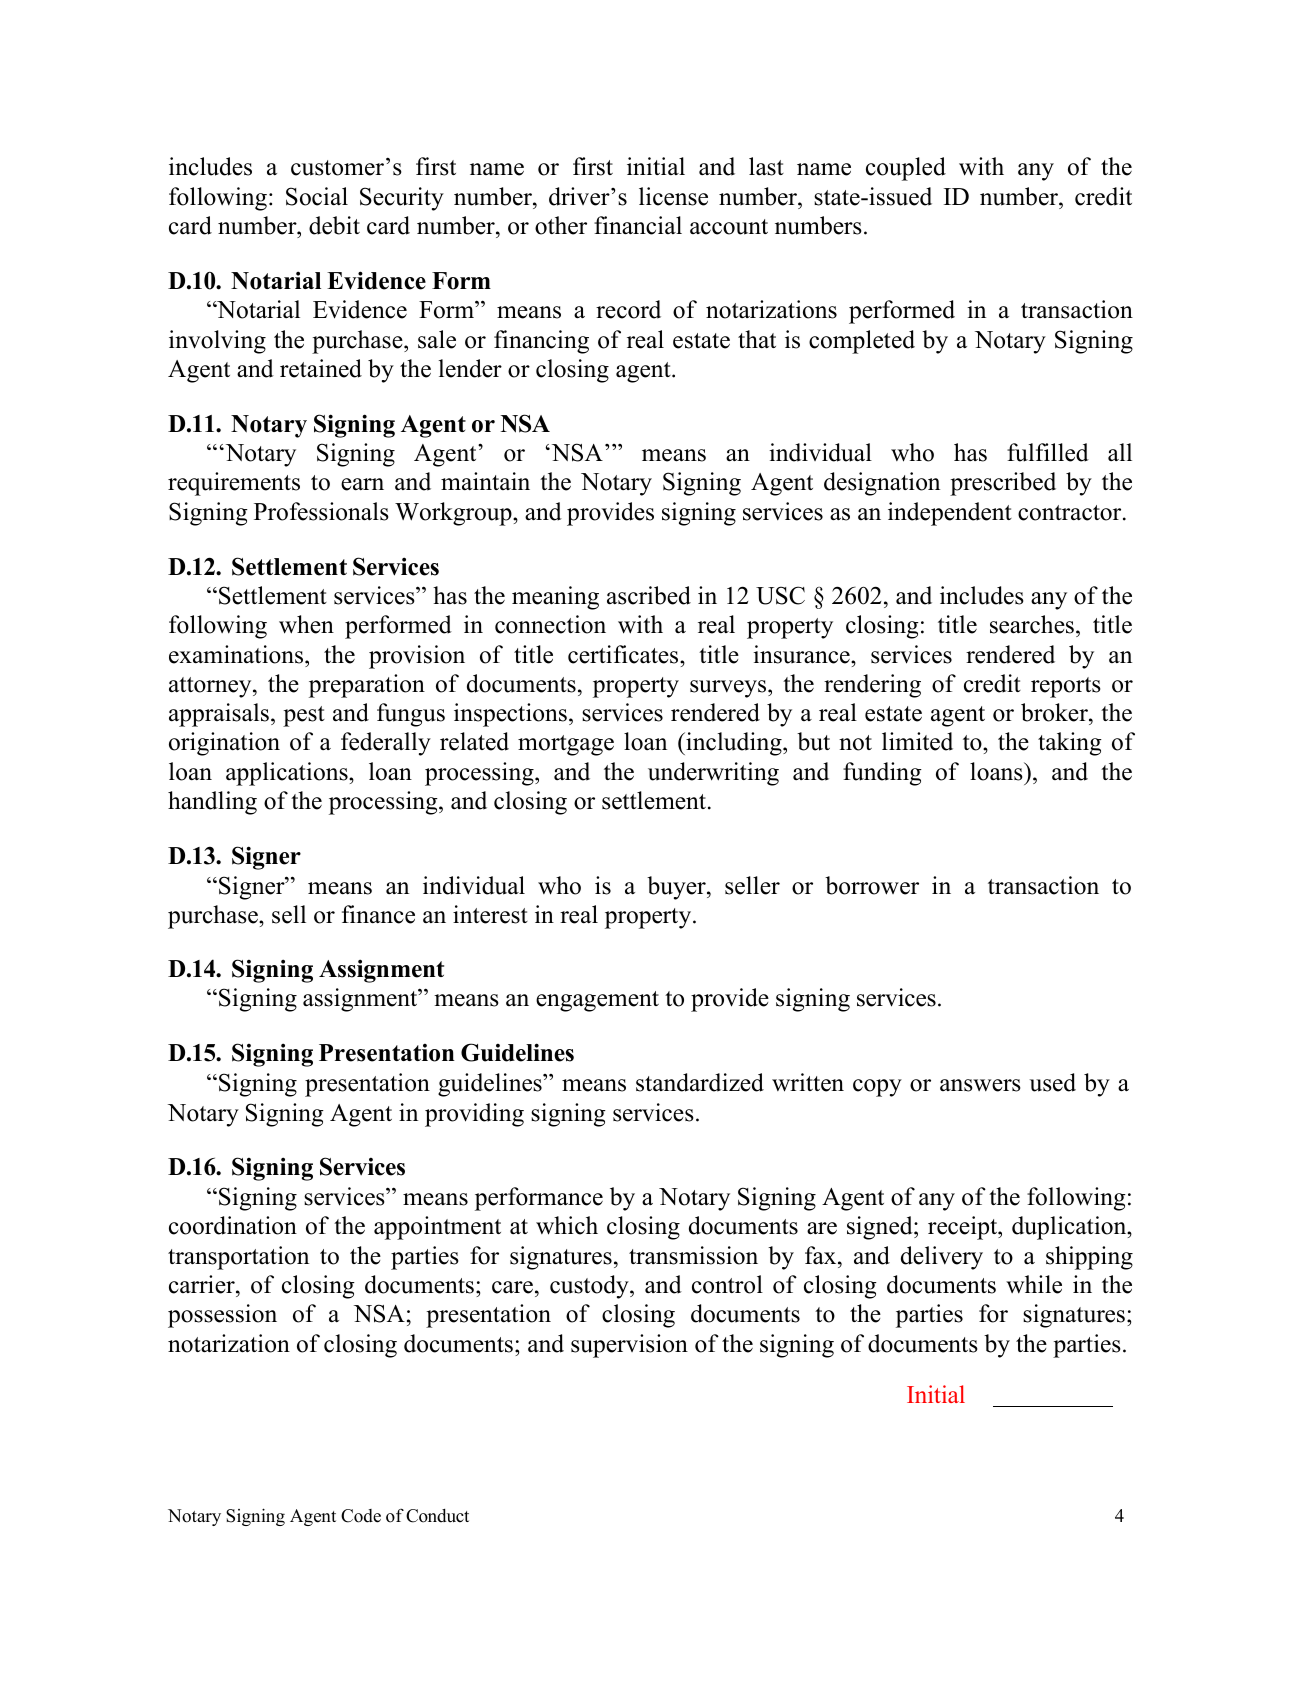  Describe the element at coordinates (361, 1516) in the screenshot. I see `Code` at that location.
